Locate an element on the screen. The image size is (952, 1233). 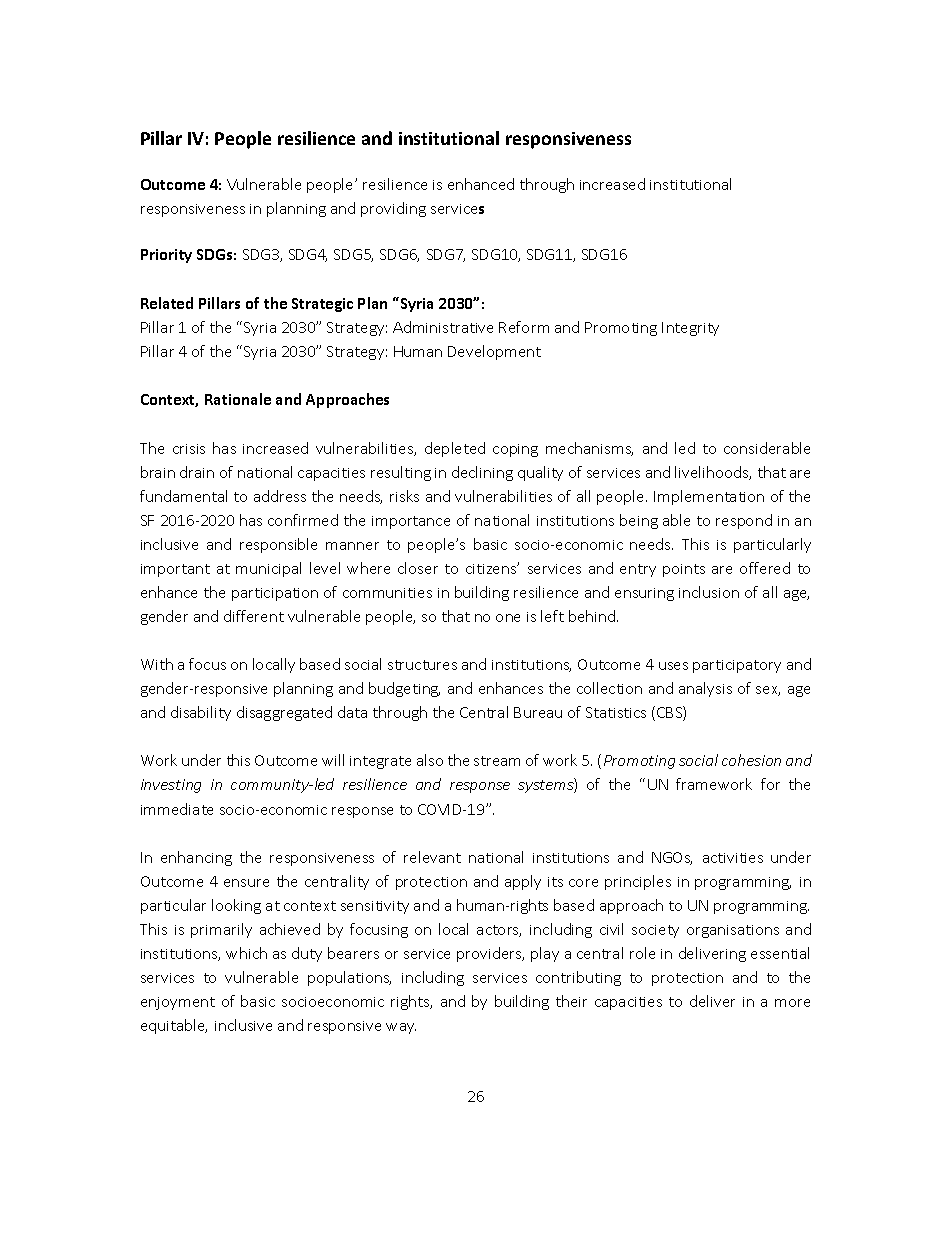
stream is located at coordinates (497, 761).
